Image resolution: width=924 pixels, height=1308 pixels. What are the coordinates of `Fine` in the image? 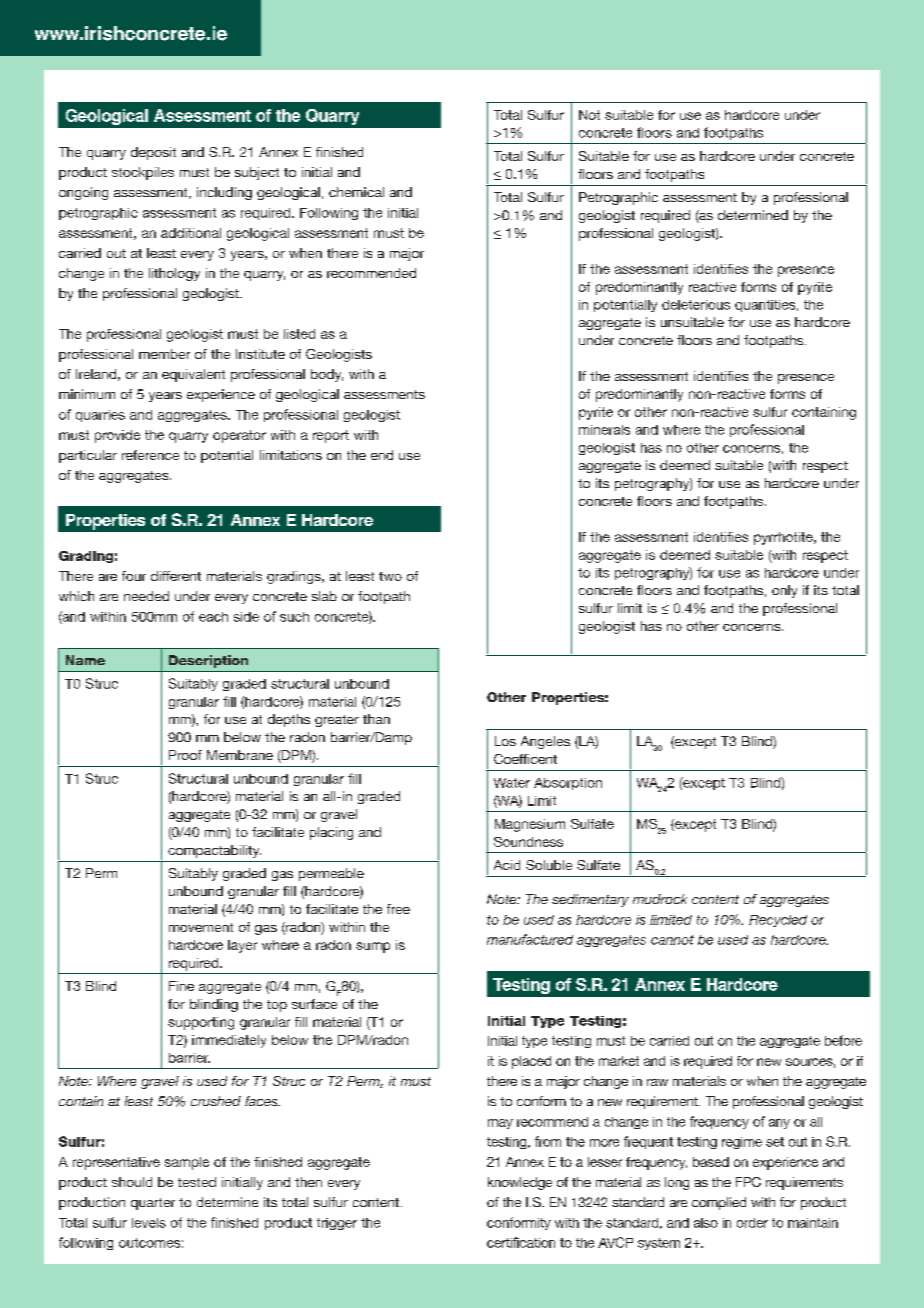 It's located at (181, 986).
